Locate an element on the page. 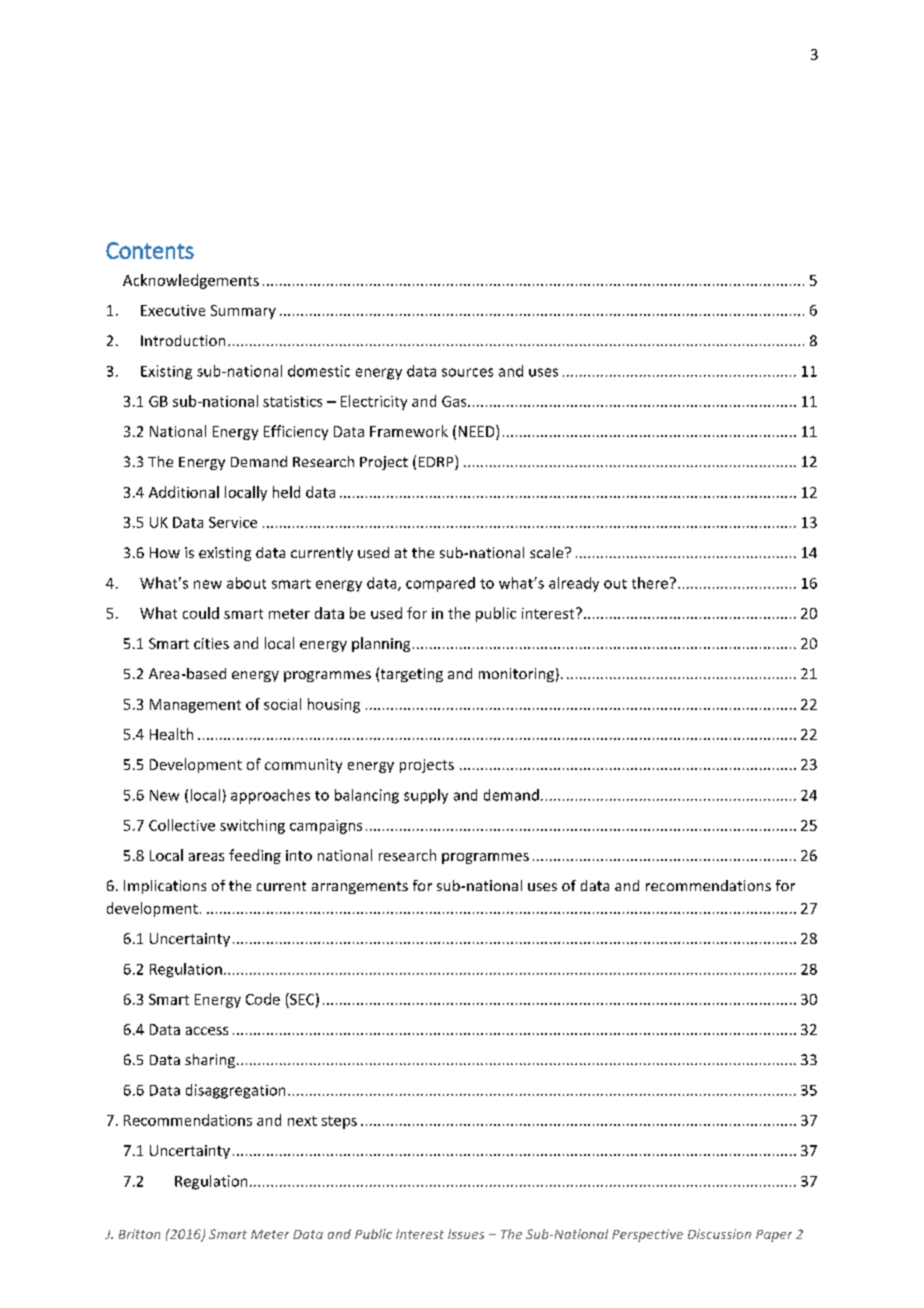 This page has height=1308, width=924. supply is located at coordinates (426, 796).
